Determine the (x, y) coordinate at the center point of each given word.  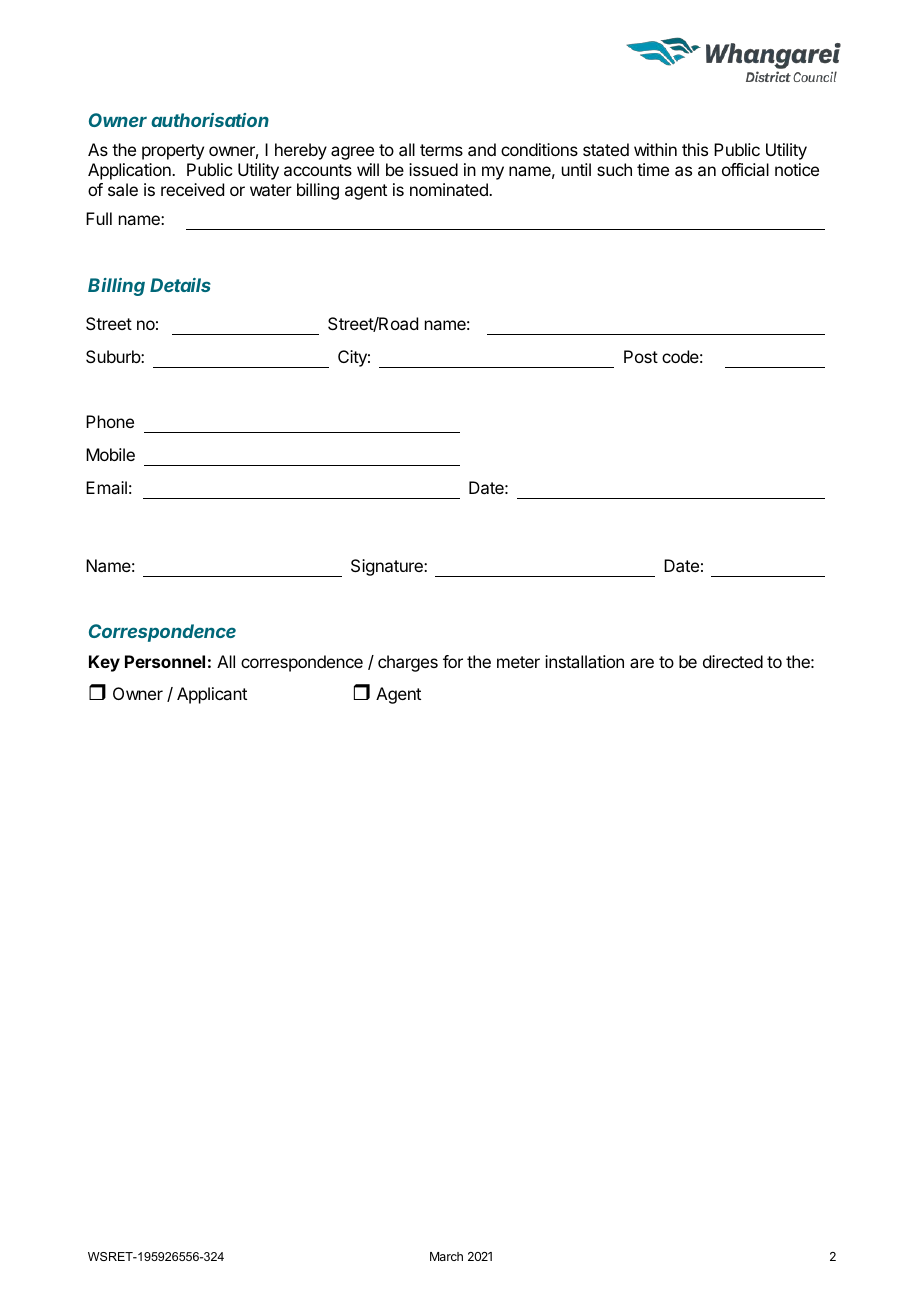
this (695, 149)
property (173, 152)
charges (408, 663)
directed (733, 661)
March (446, 1256)
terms (441, 150)
